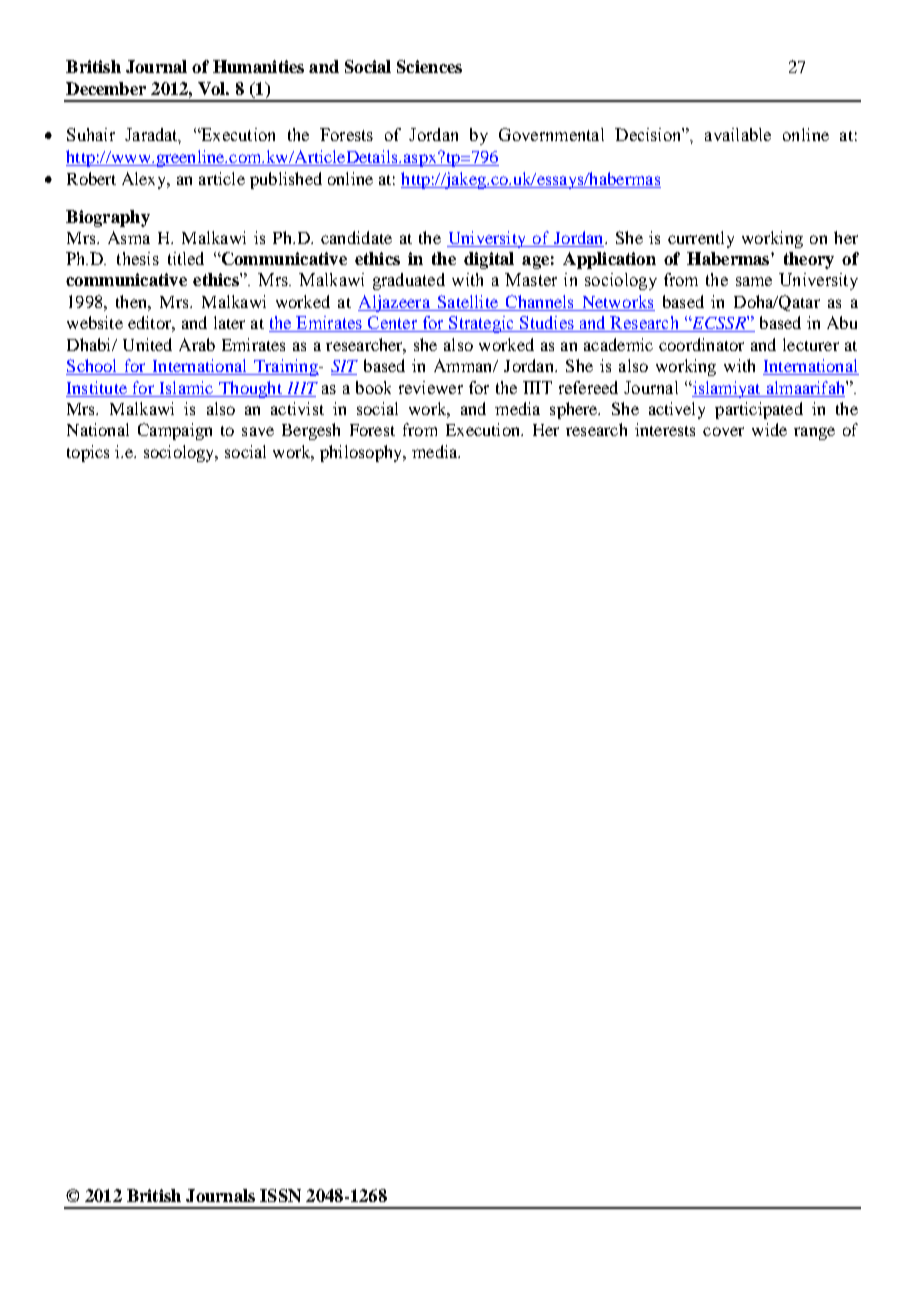 The height and width of the screenshot is (1307, 924). I want to click on reviewer, so click(431, 387).
